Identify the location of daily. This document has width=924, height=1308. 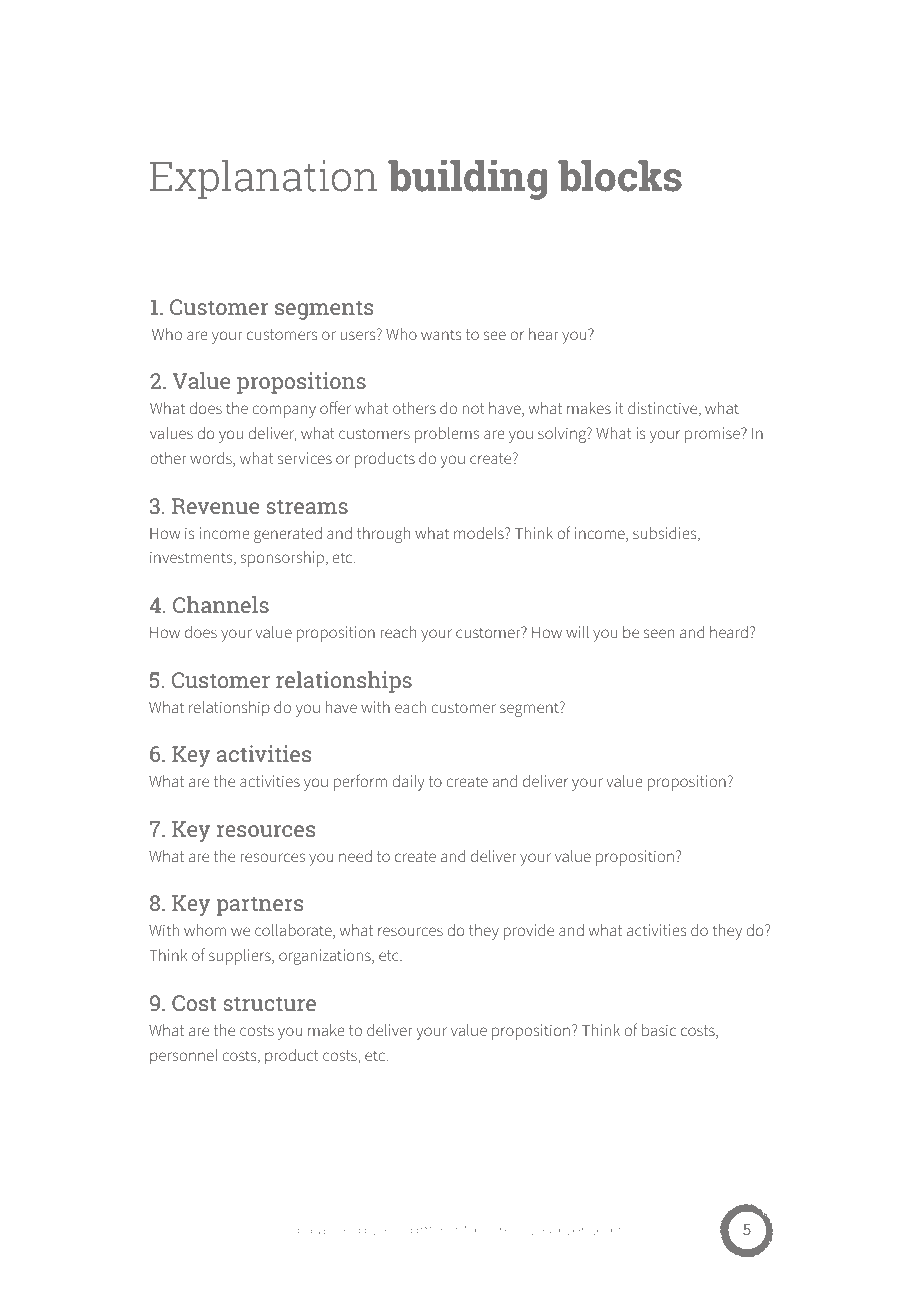
(408, 783).
